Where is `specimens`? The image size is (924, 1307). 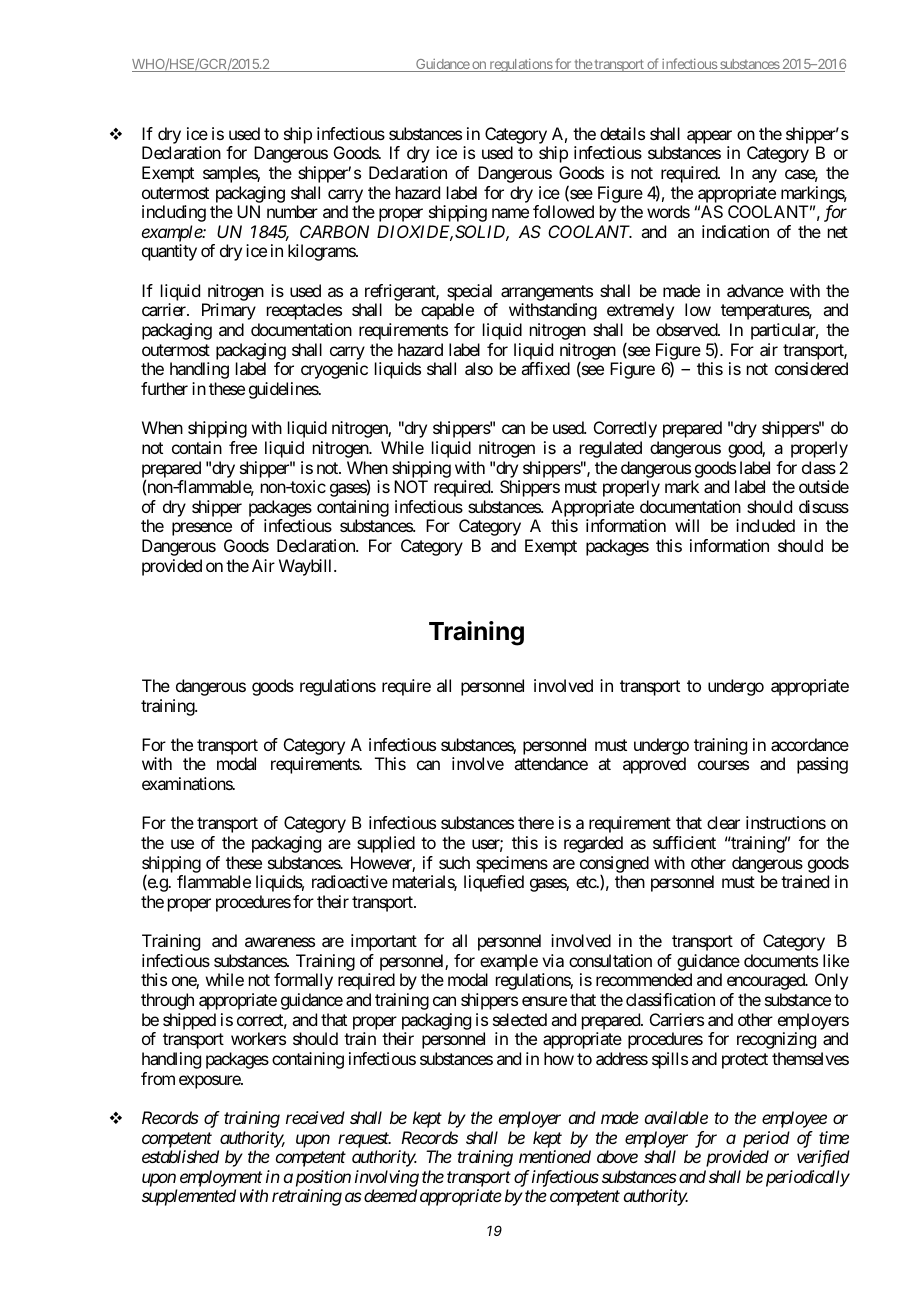 specimens is located at coordinates (512, 864).
